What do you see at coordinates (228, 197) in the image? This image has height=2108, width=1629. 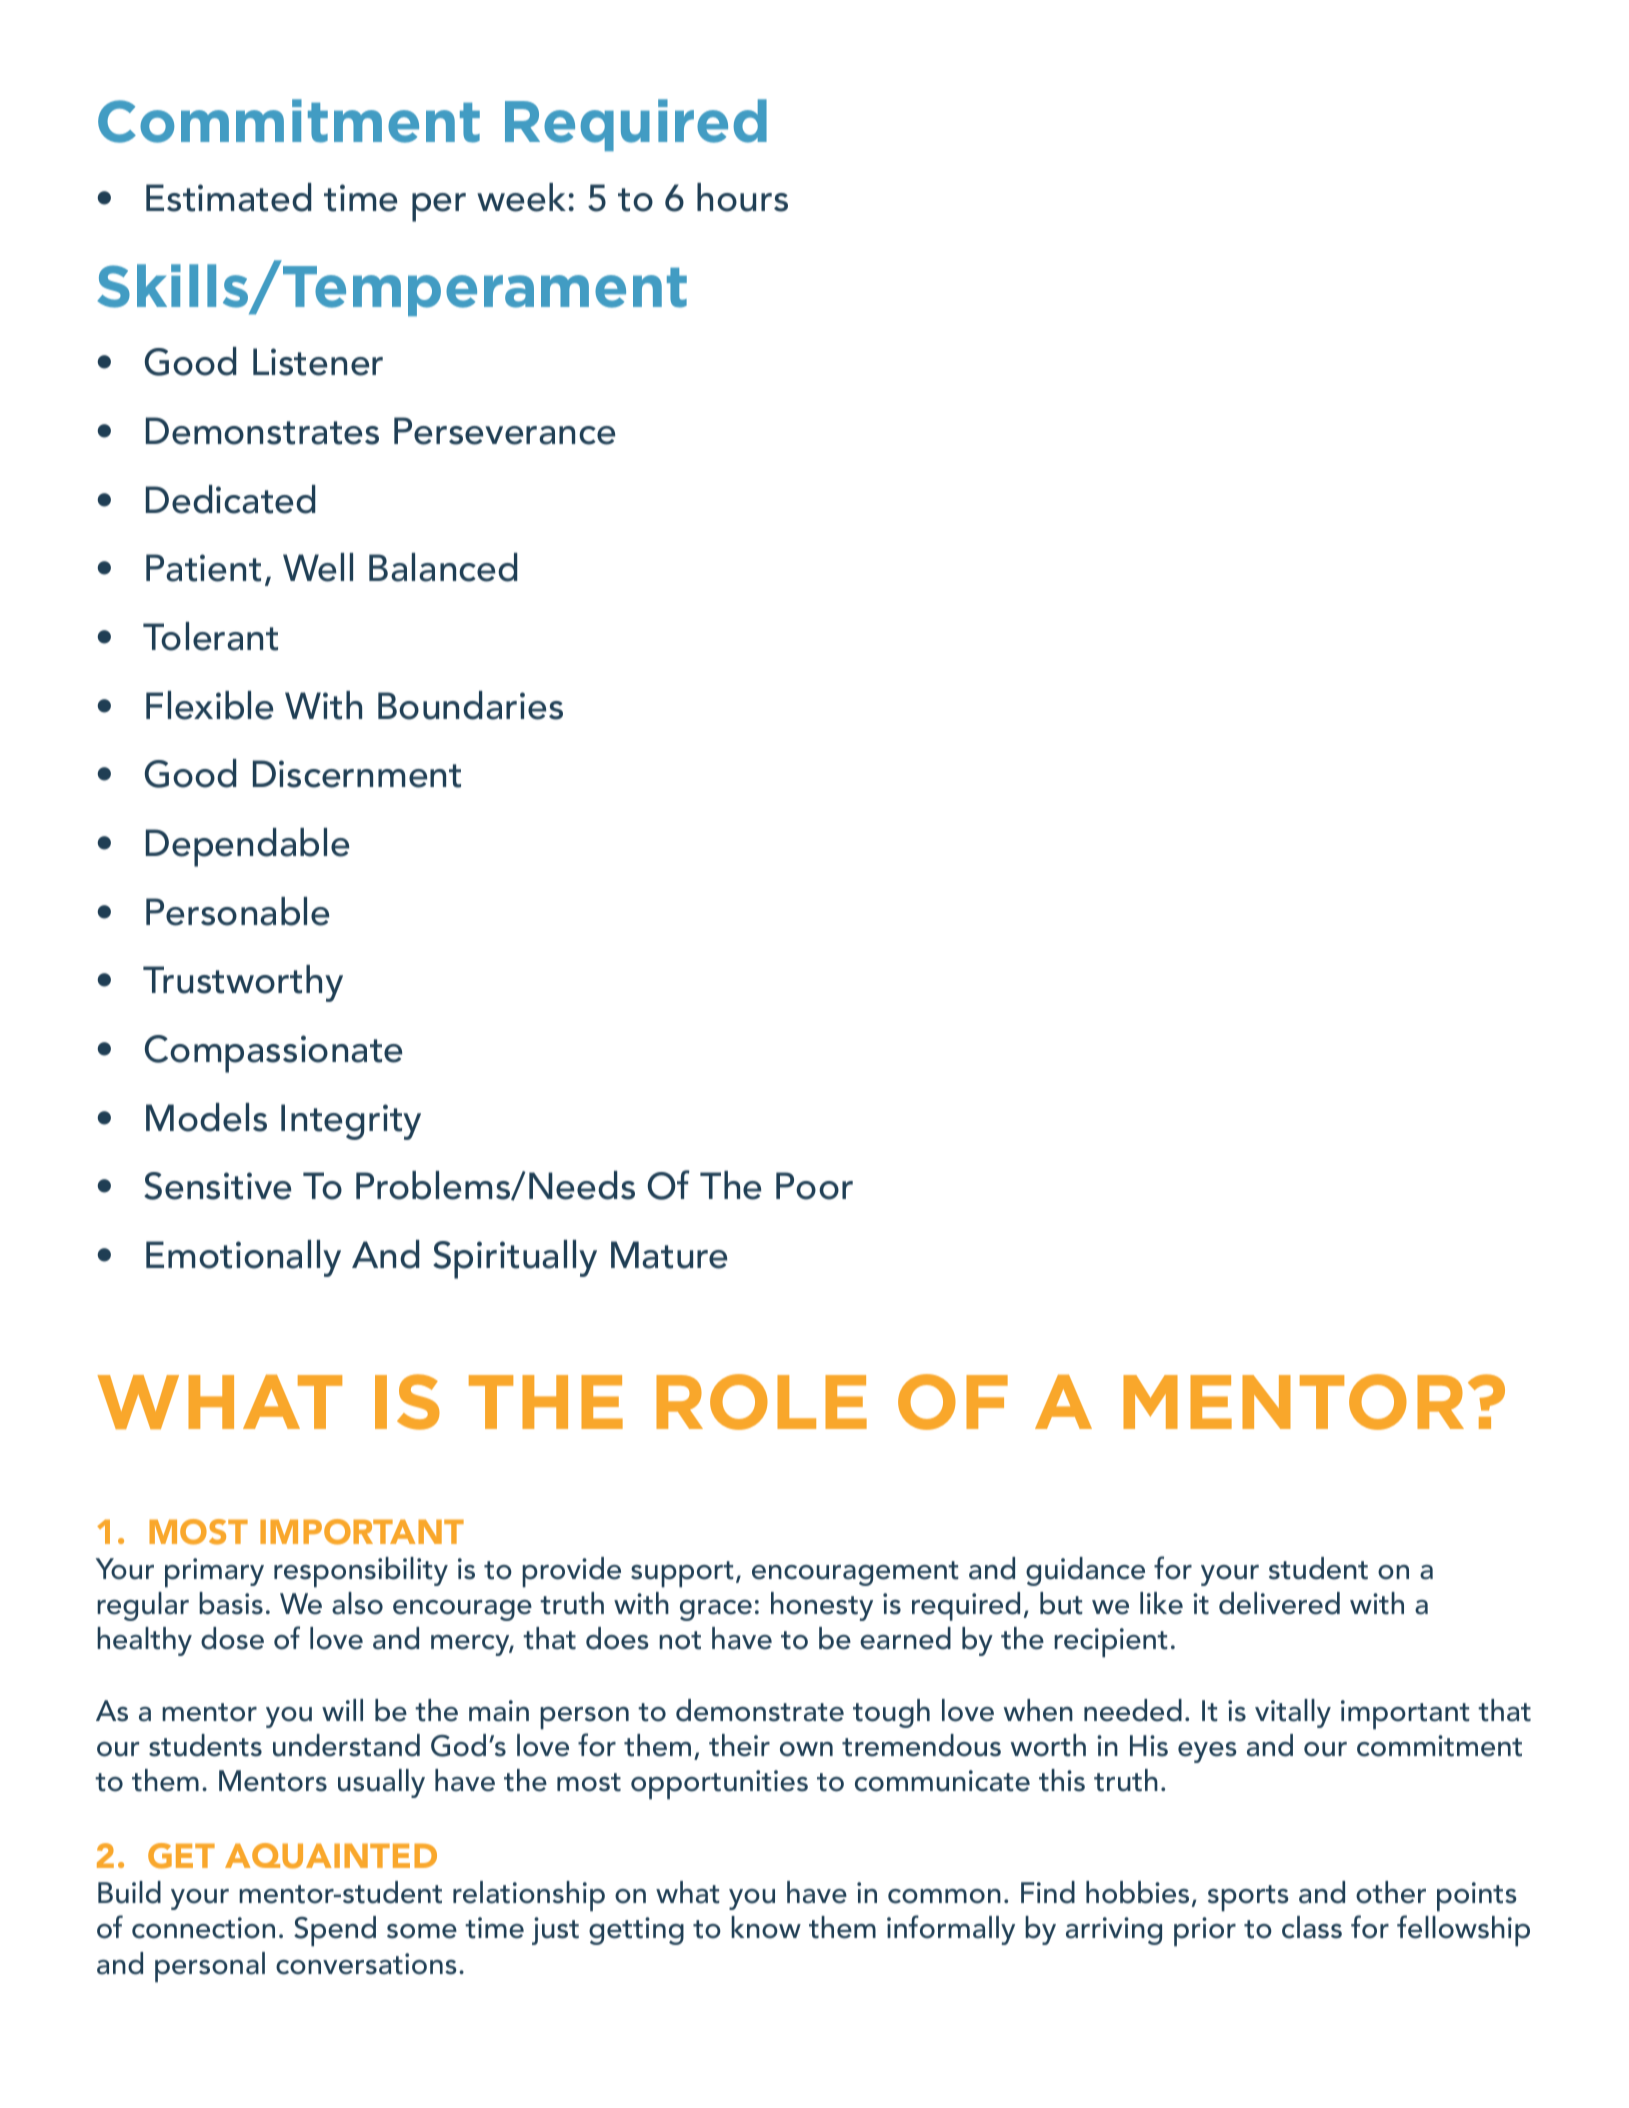 I see `Estimated` at bounding box center [228, 197].
